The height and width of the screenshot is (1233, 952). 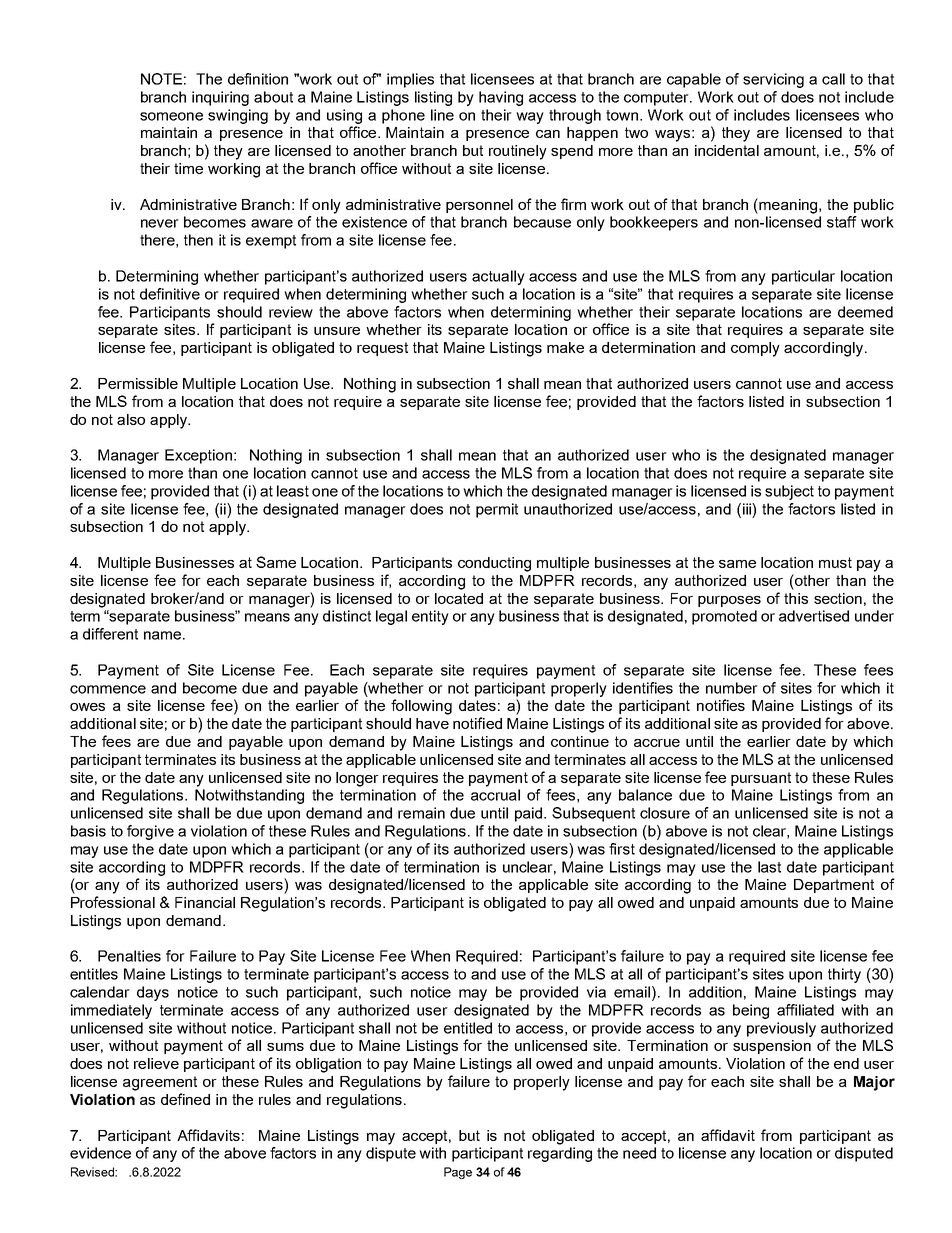 I want to click on servicing, so click(x=773, y=80).
